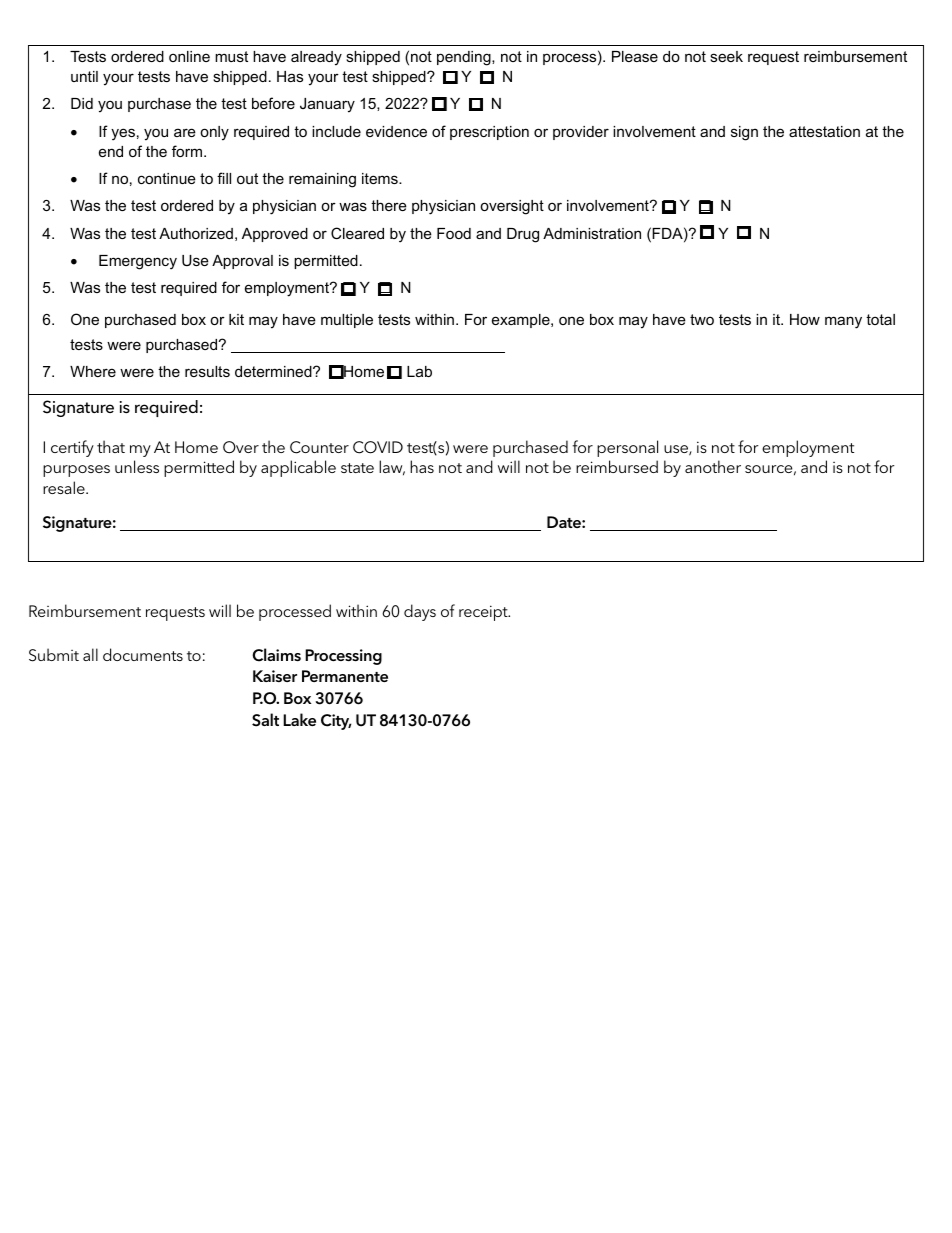 The image size is (952, 1233). I want to click on How, so click(805, 319).
